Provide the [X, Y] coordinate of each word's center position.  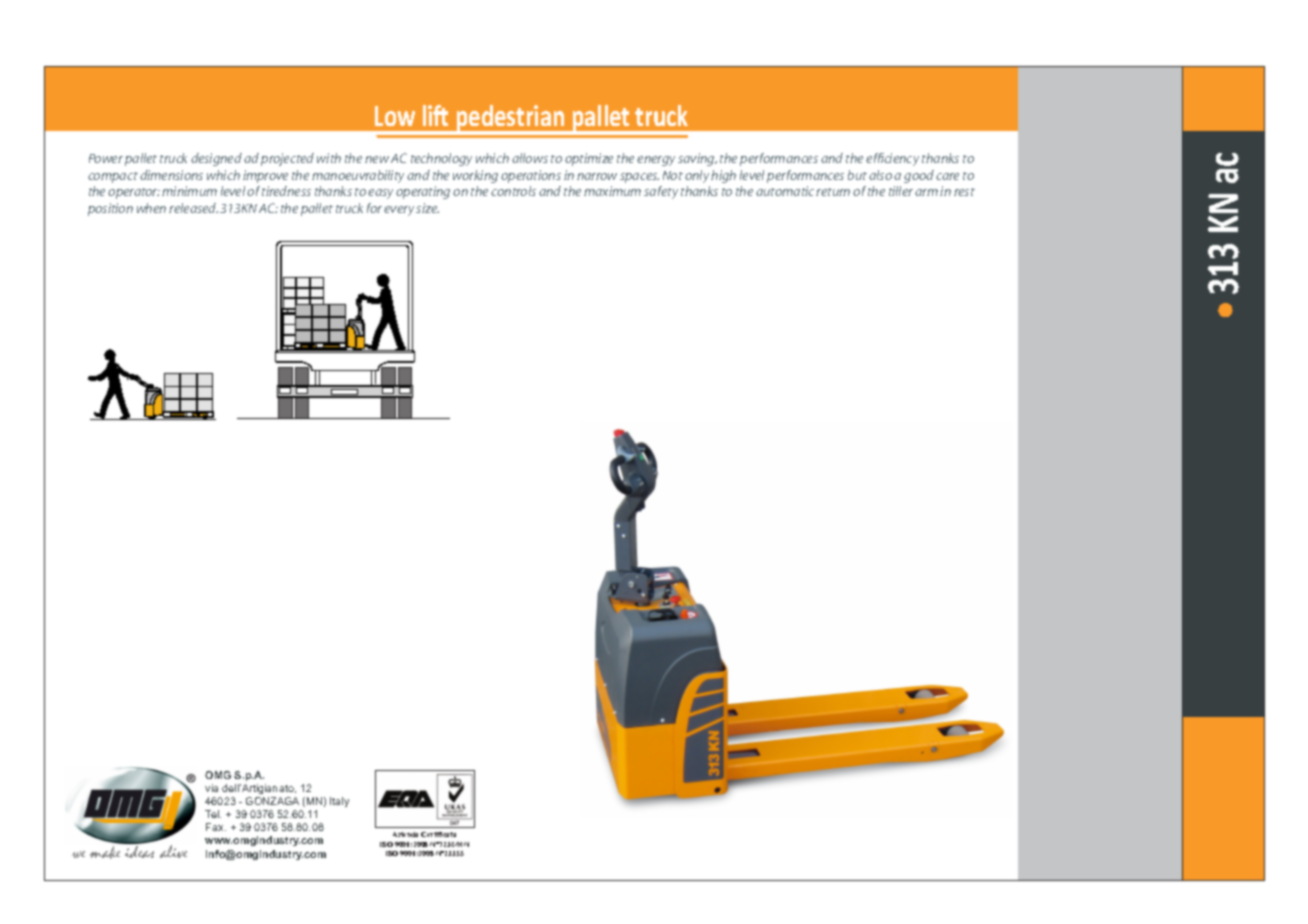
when [151, 208]
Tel [213, 814]
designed [216, 159]
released [193, 208]
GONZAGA [272, 801]
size [427, 208]
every [399, 211]
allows [530, 158]
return [833, 192]
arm [926, 192]
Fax [216, 827]
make [105, 852]
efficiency [892, 159]
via [211, 788]
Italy [339, 802]
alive [173, 851]
